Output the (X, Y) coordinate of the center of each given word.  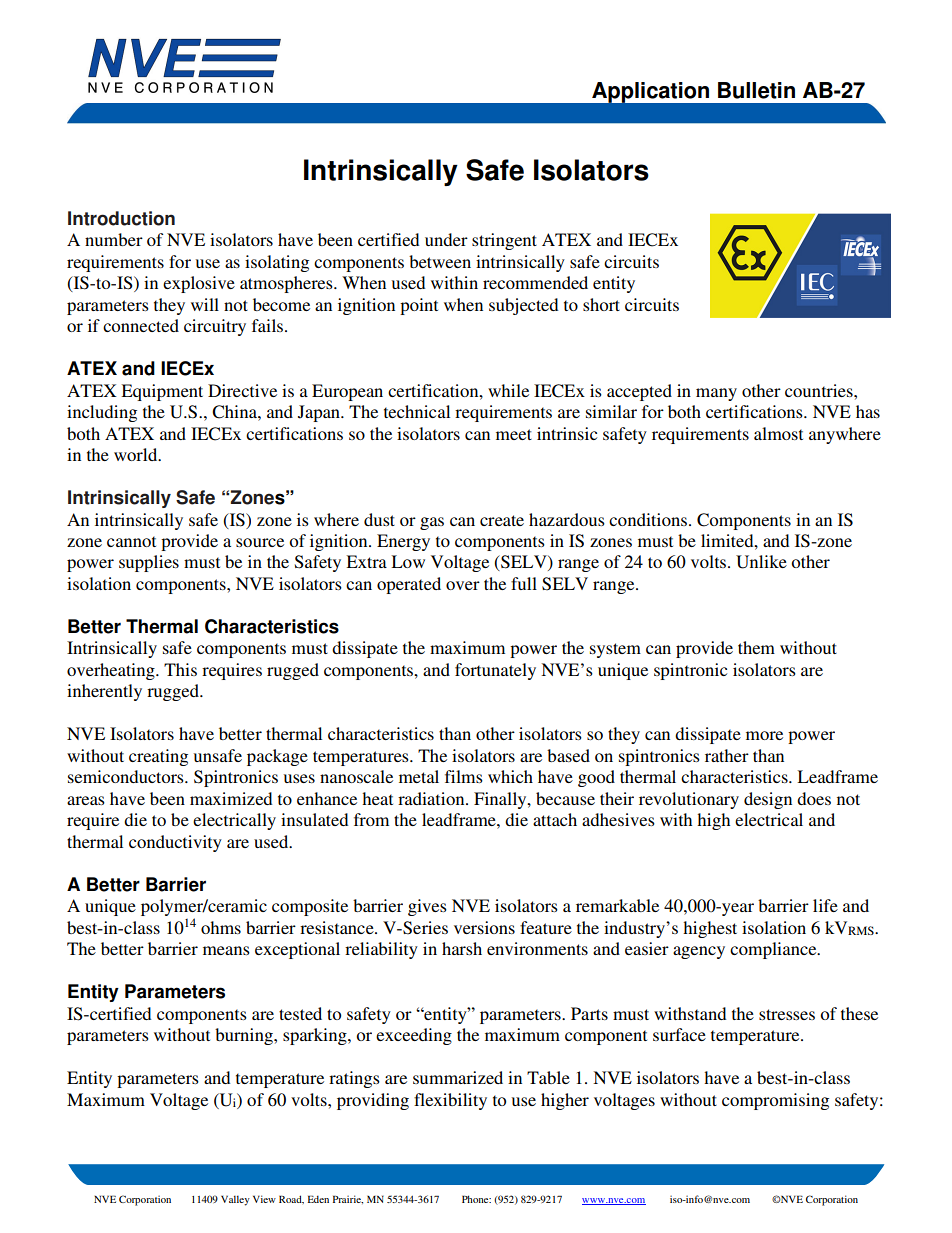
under (446, 239)
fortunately (495, 671)
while (508, 390)
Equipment (162, 392)
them (756, 647)
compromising (775, 1101)
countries (820, 390)
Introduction (121, 218)
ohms (221, 927)
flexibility (450, 1101)
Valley (235, 1200)
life (825, 905)
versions (484, 927)
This (180, 669)
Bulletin (756, 90)
